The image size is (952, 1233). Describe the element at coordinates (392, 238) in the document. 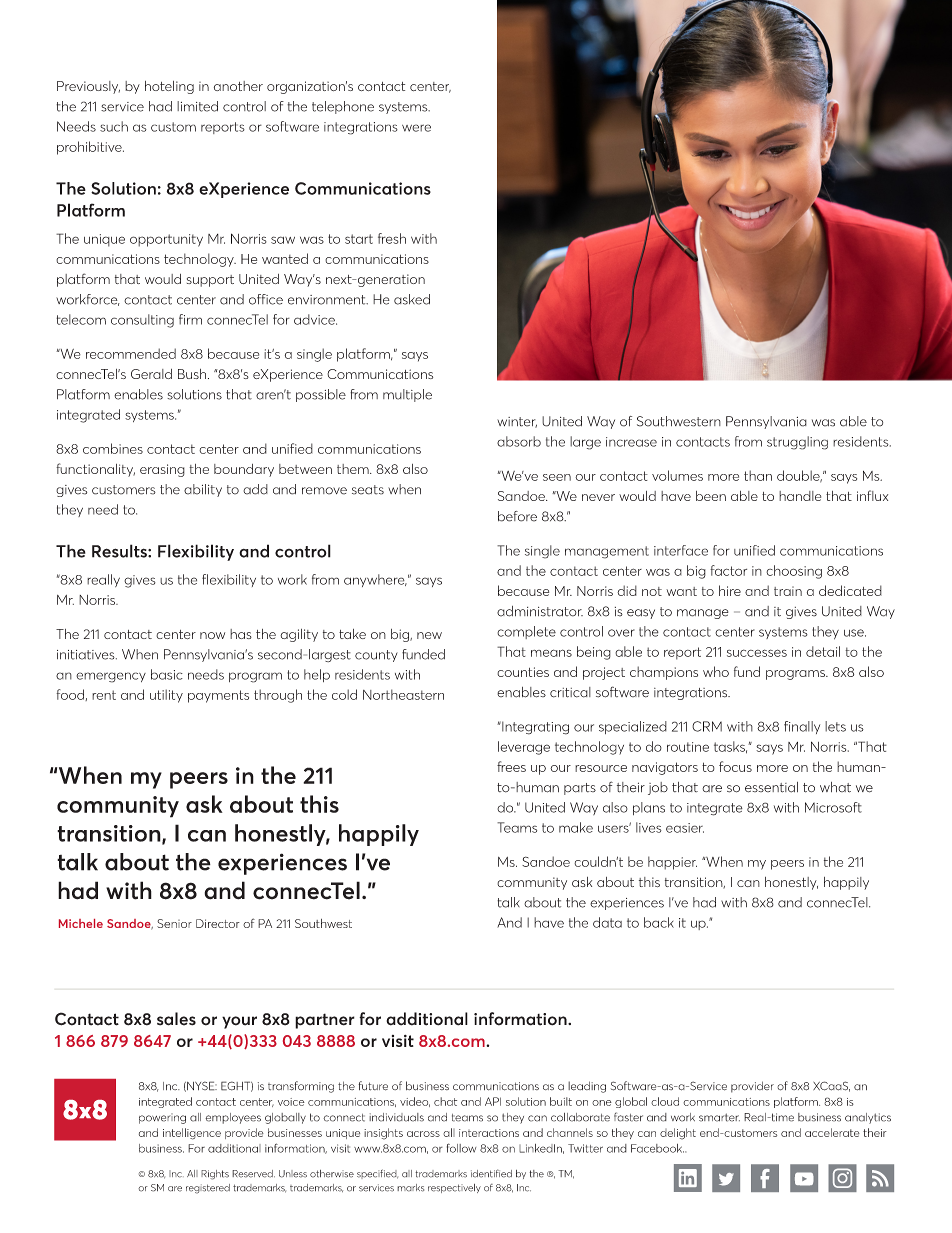

I see `fresh` at that location.
